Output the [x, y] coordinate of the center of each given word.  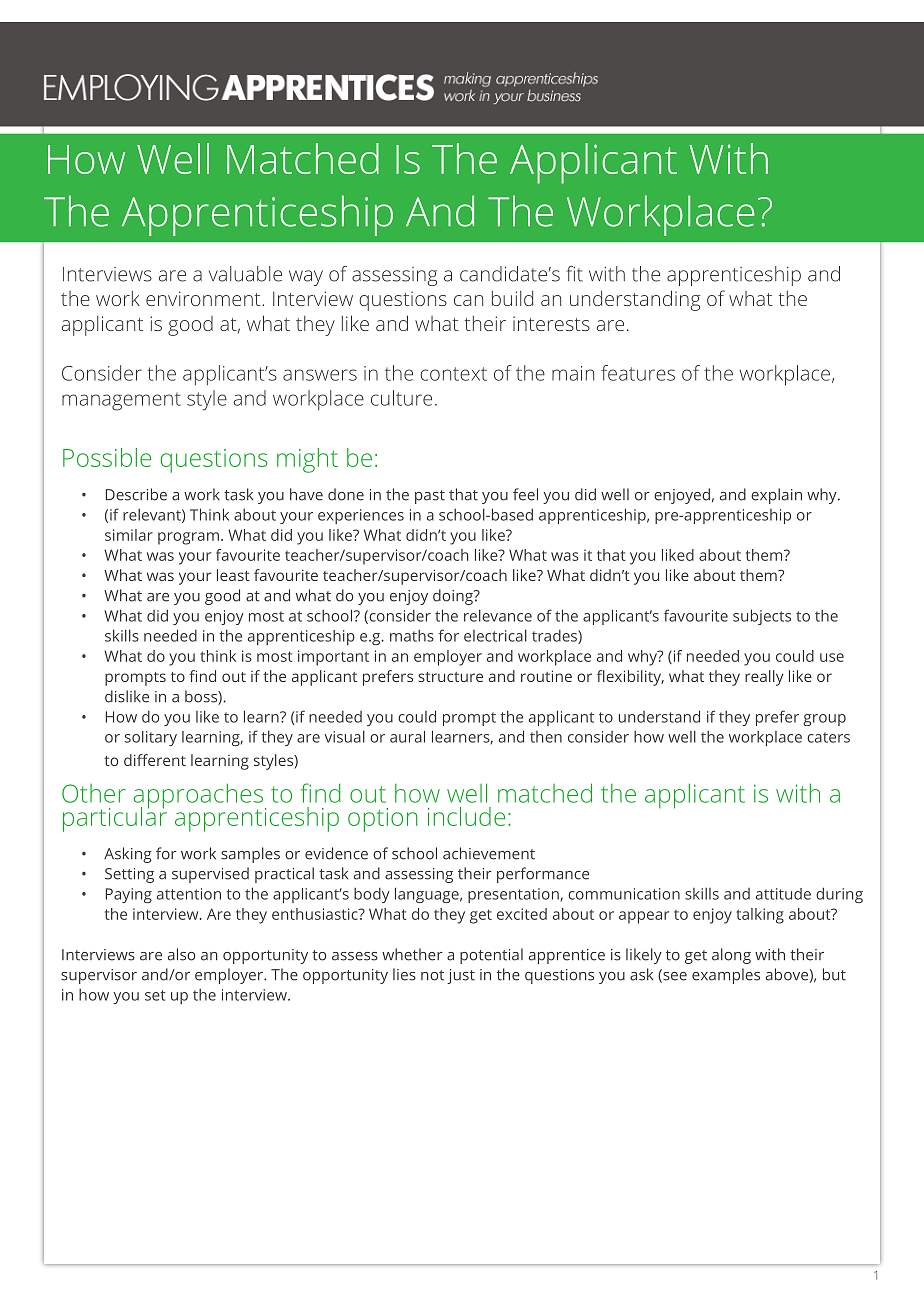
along [731, 956]
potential [491, 956]
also [181, 954]
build [512, 298]
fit [574, 274]
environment [204, 298]
